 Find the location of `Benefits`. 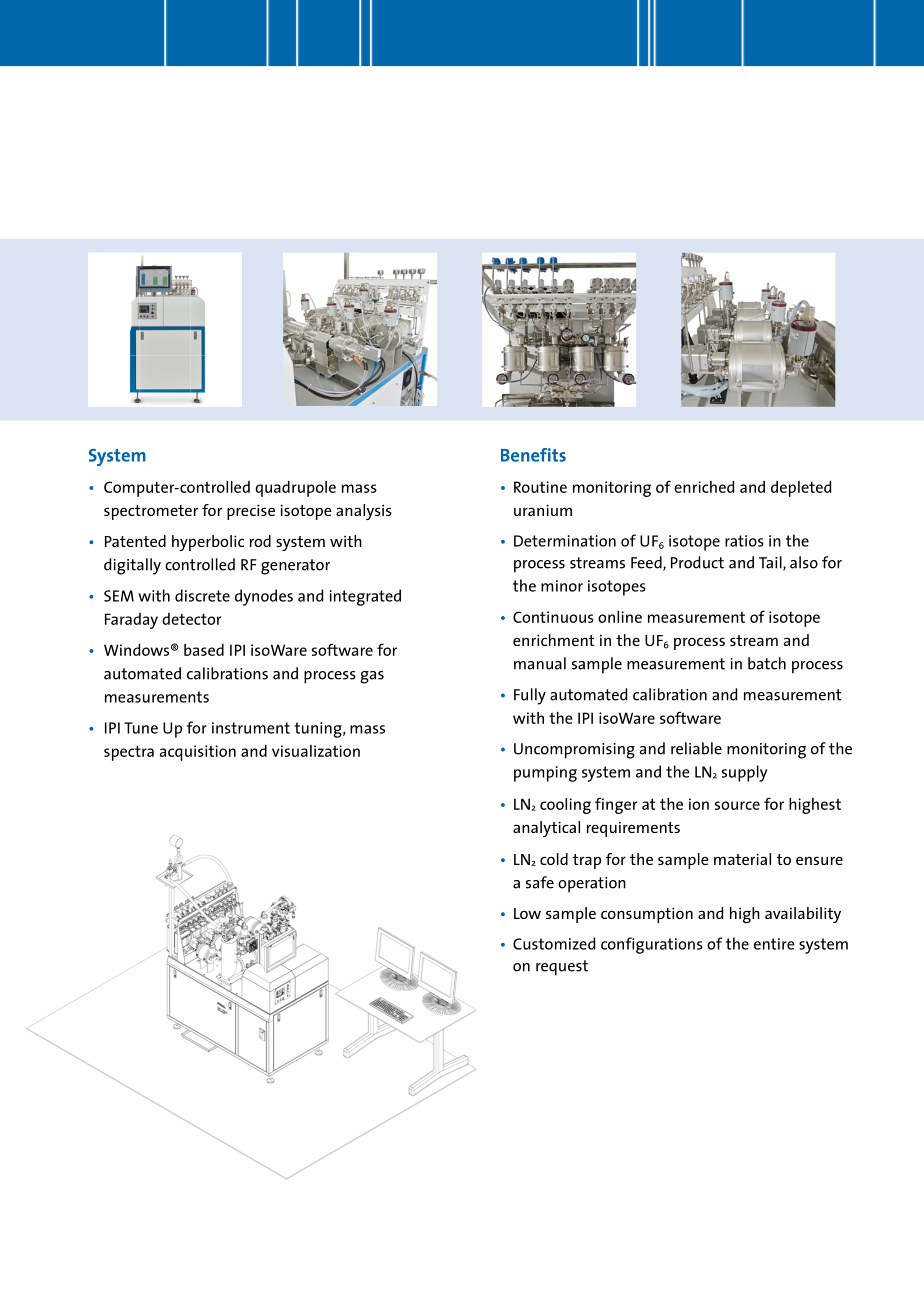

Benefits is located at coordinates (533, 455).
